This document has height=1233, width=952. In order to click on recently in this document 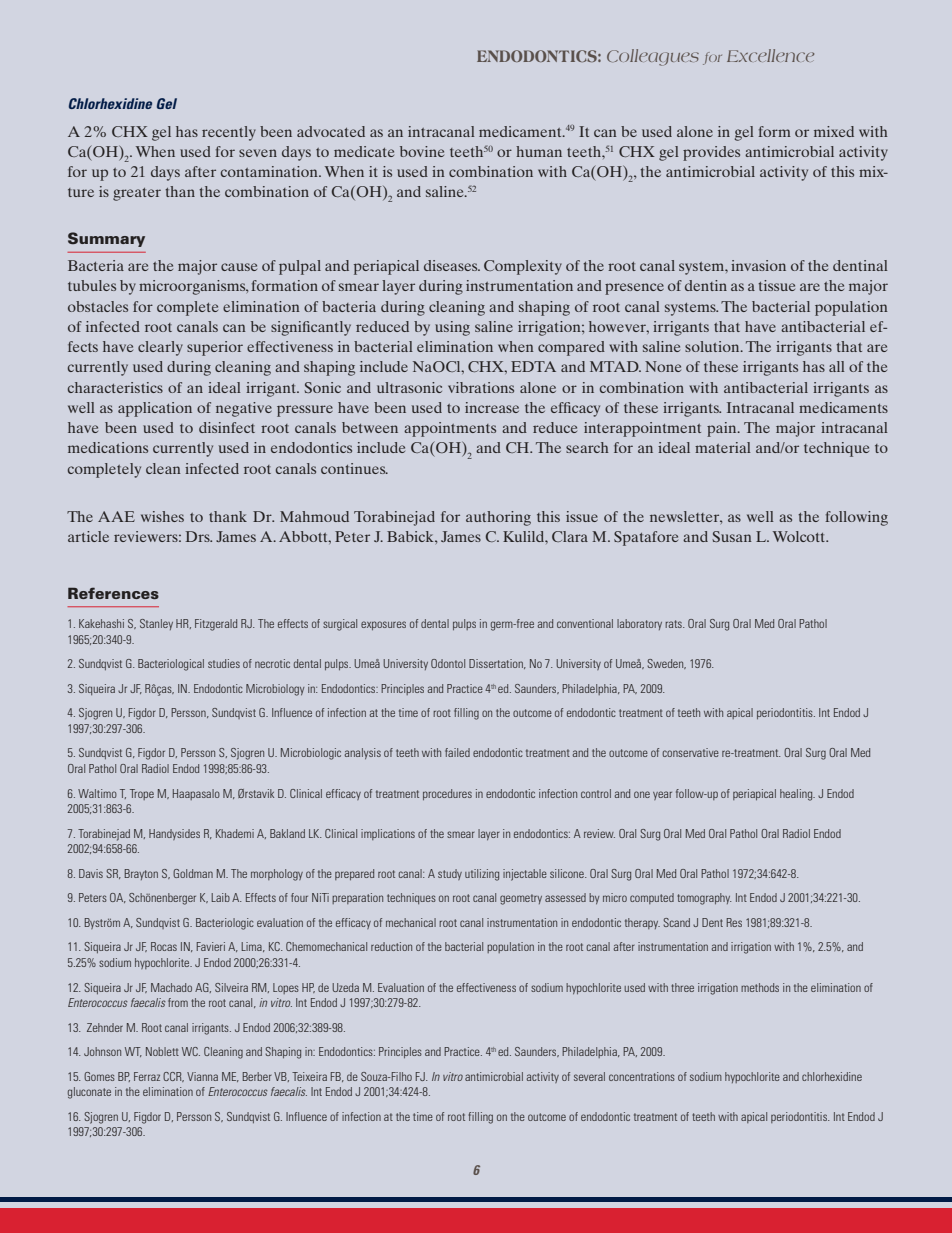, I will do `click(229, 133)`.
